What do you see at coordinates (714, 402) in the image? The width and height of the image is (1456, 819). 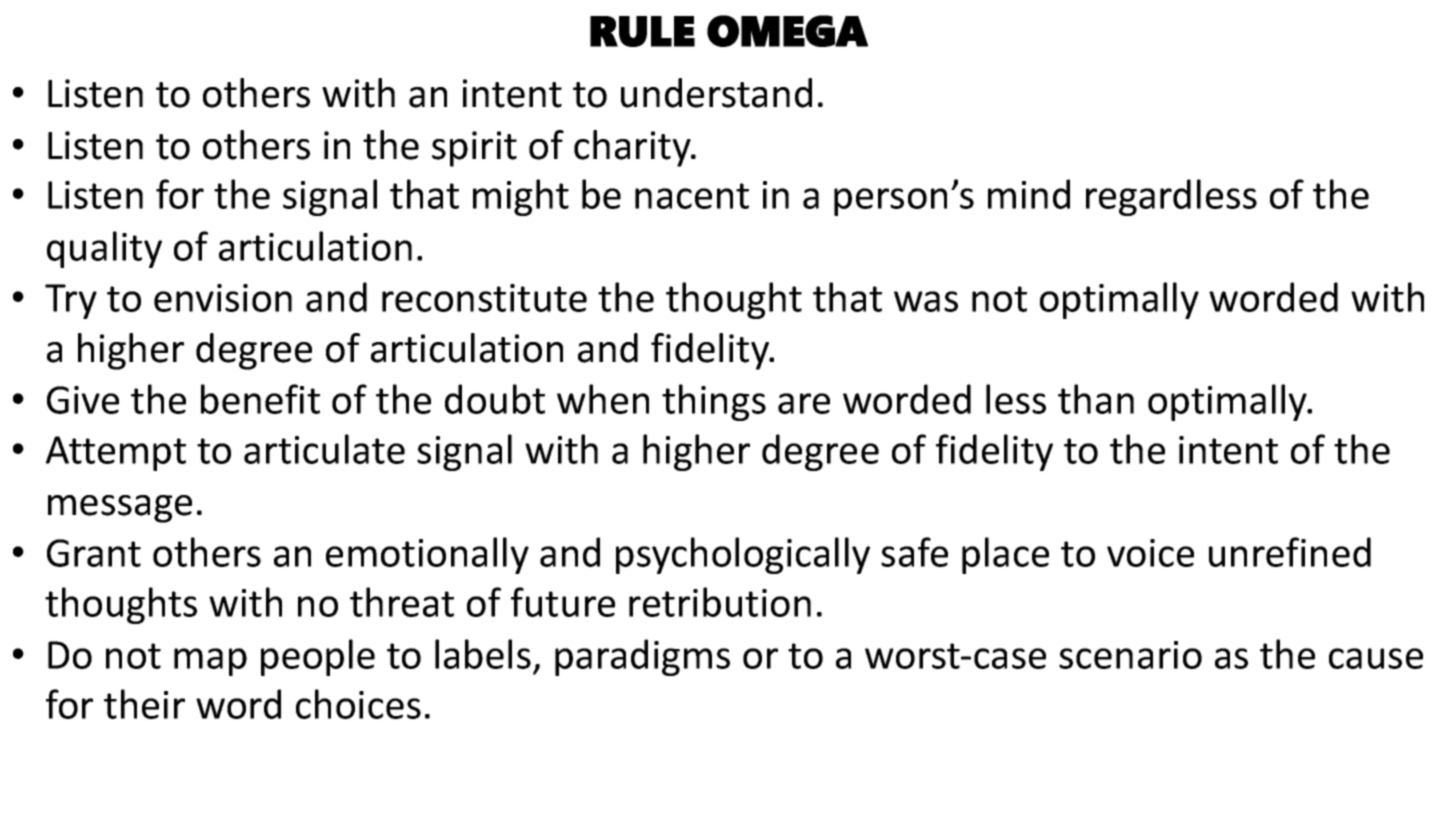 I see `things` at bounding box center [714, 402].
